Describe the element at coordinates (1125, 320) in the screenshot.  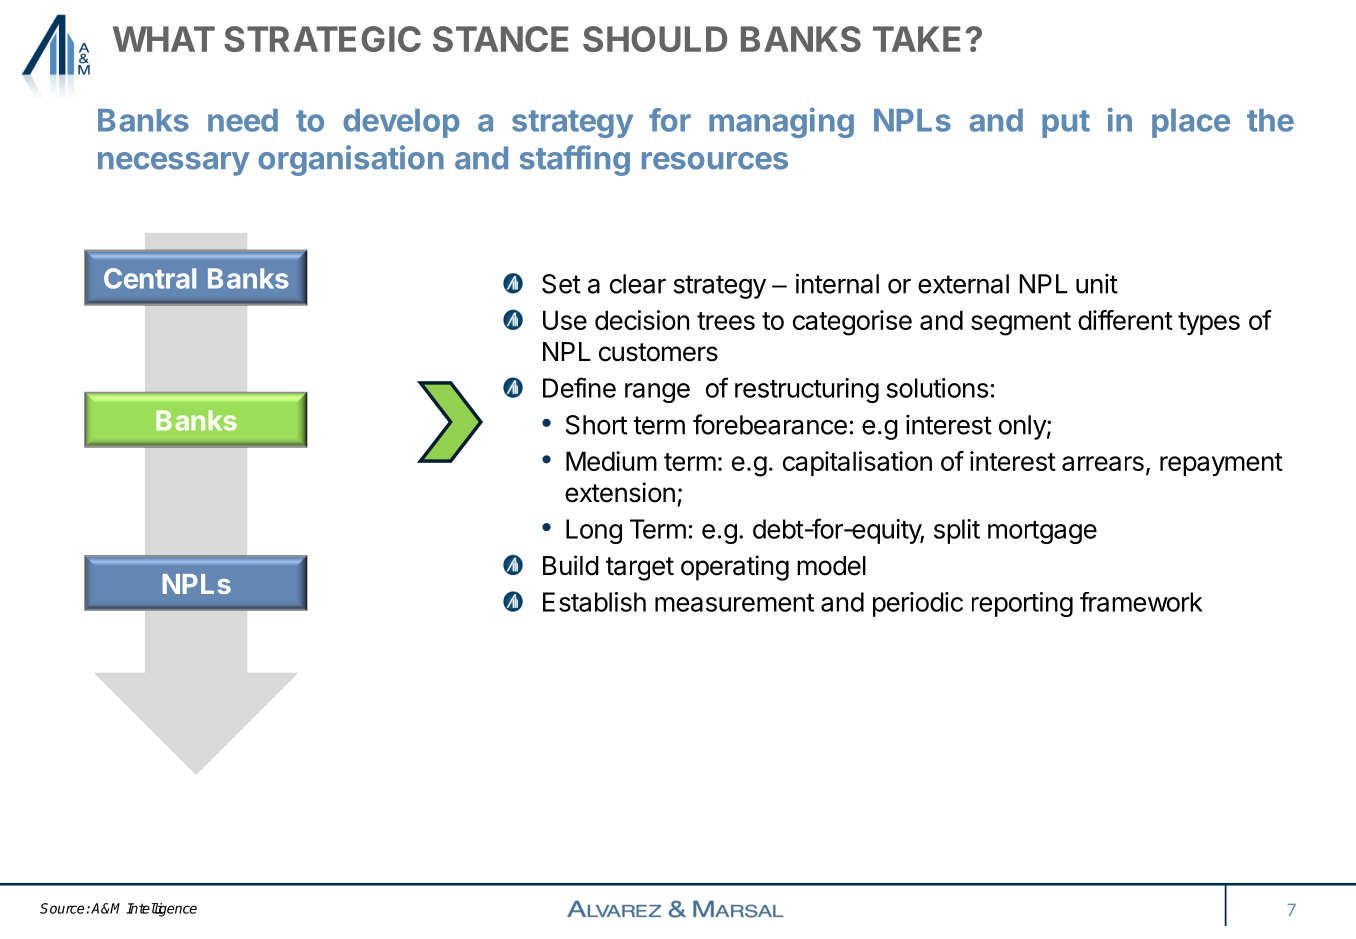
I see `different` at that location.
